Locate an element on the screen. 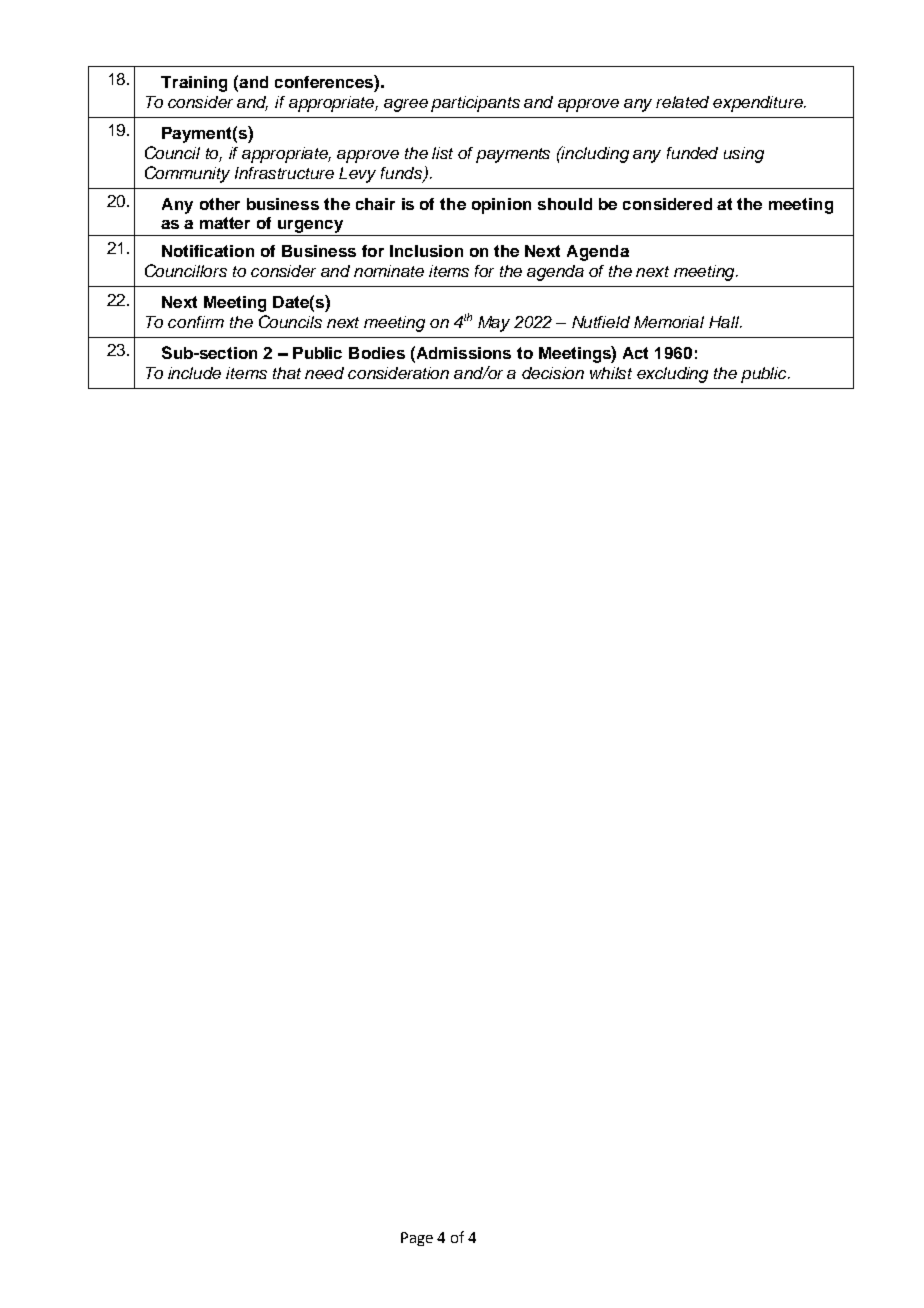 This screenshot has width=924, height=1308. include is located at coordinates (194, 373).
